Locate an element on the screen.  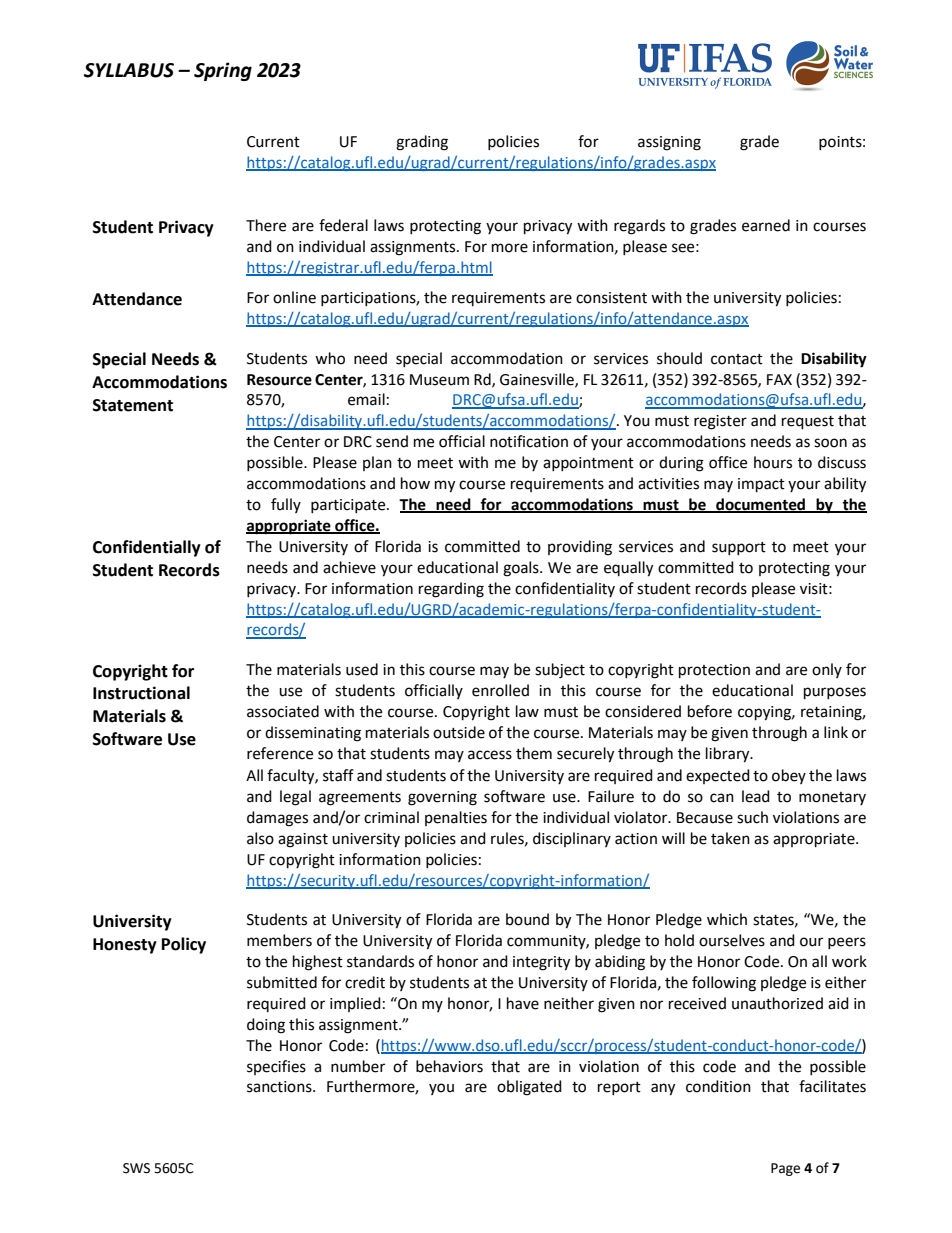
grading is located at coordinates (422, 143).
